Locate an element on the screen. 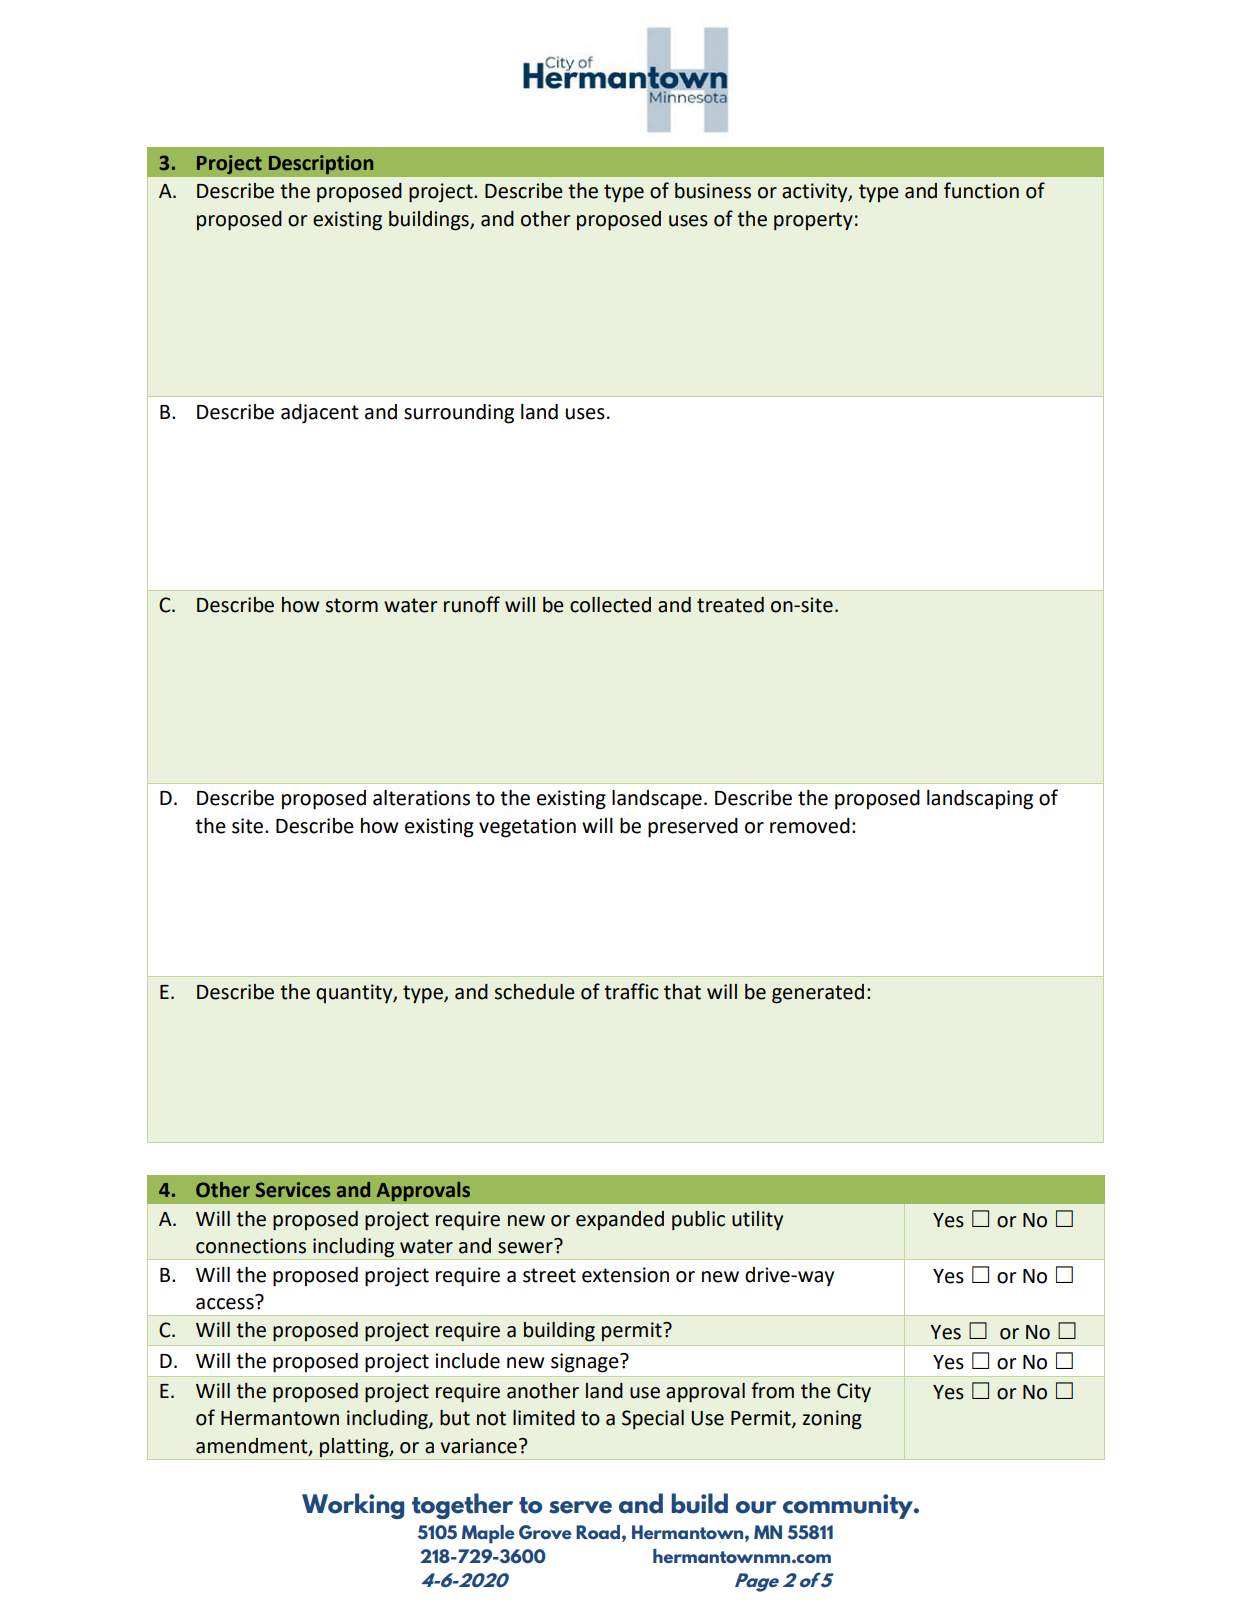 This screenshot has height=1620, width=1252. Working is located at coordinates (353, 1506).
